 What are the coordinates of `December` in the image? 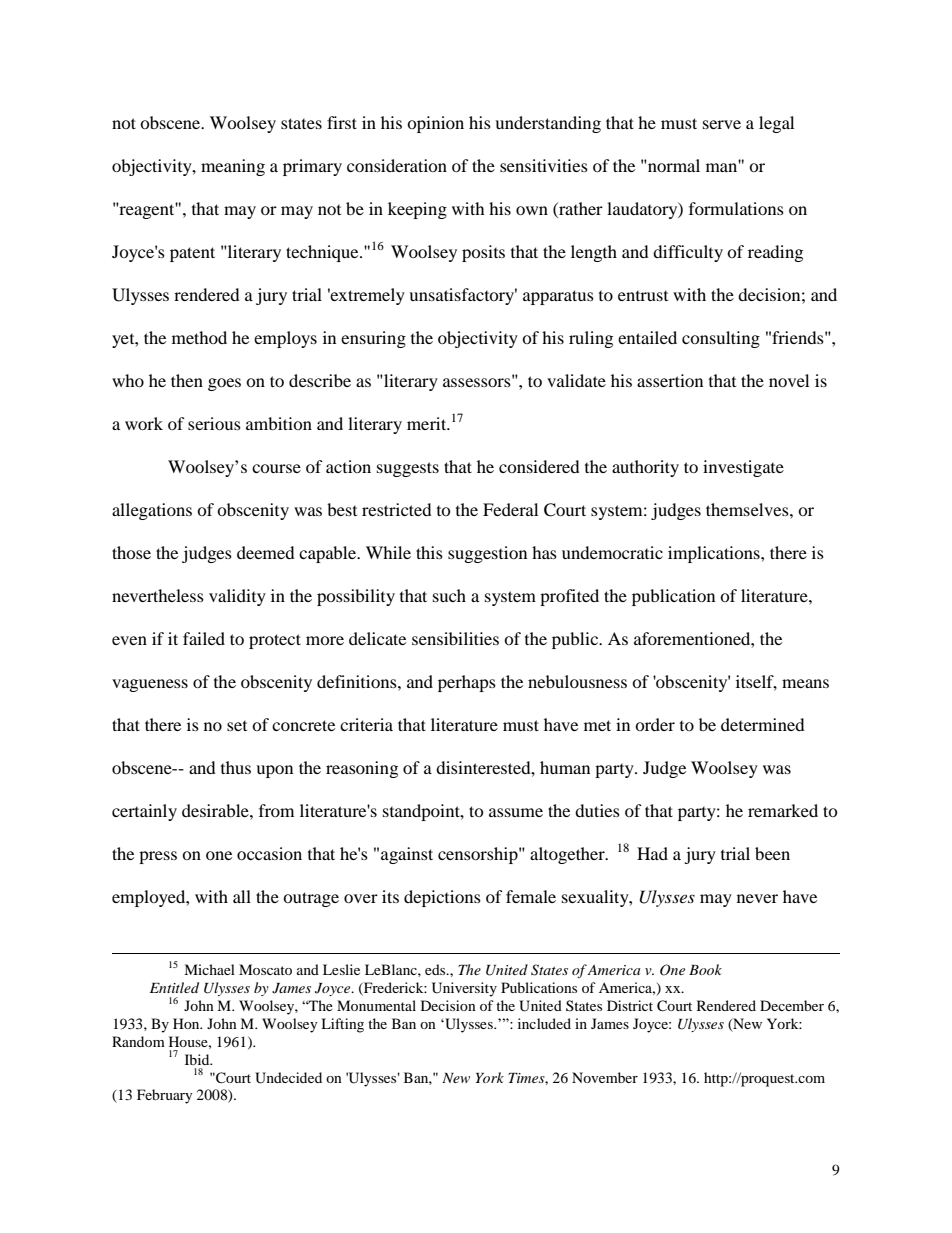 It's located at (792, 1005).
